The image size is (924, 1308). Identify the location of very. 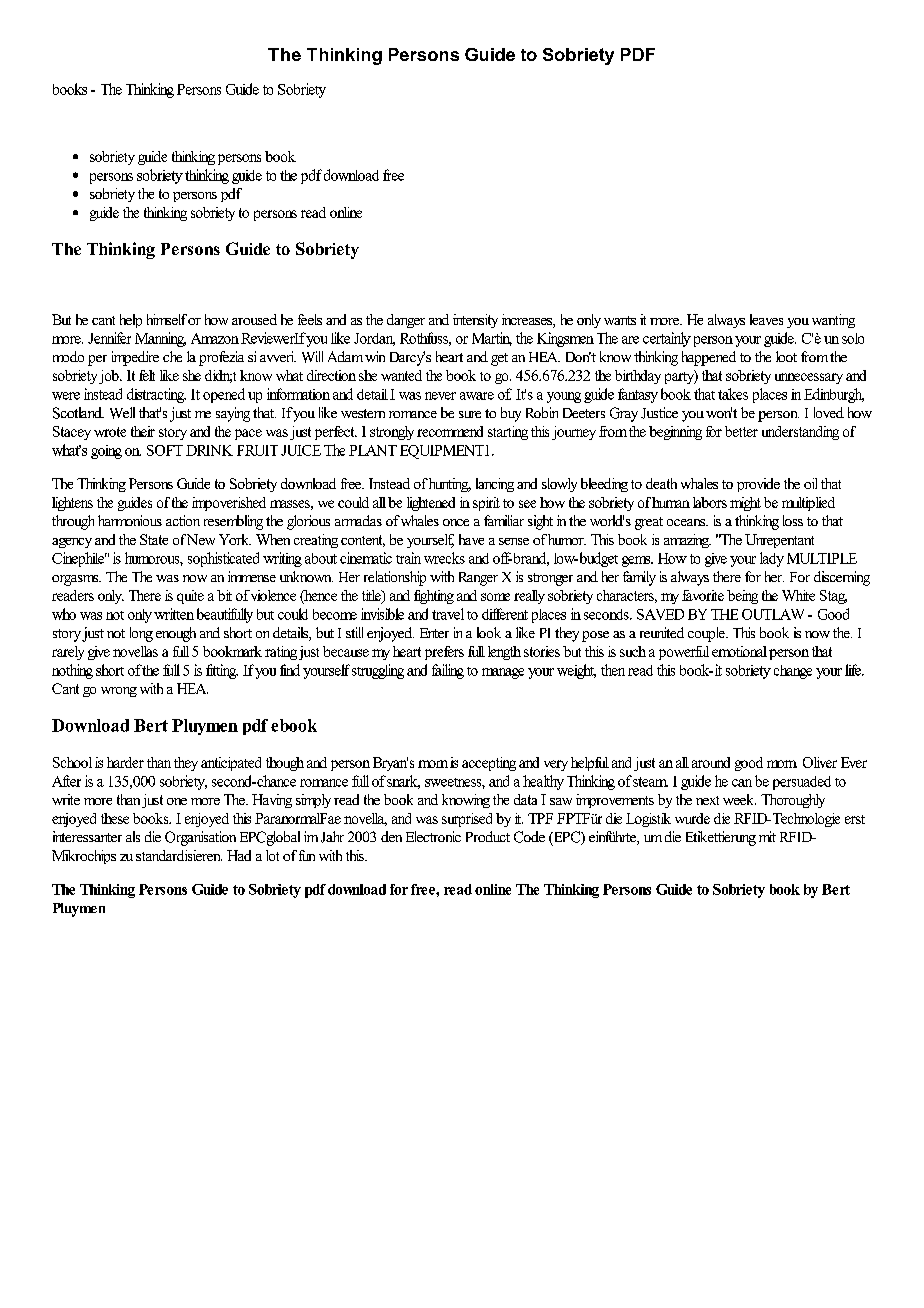
(556, 765).
